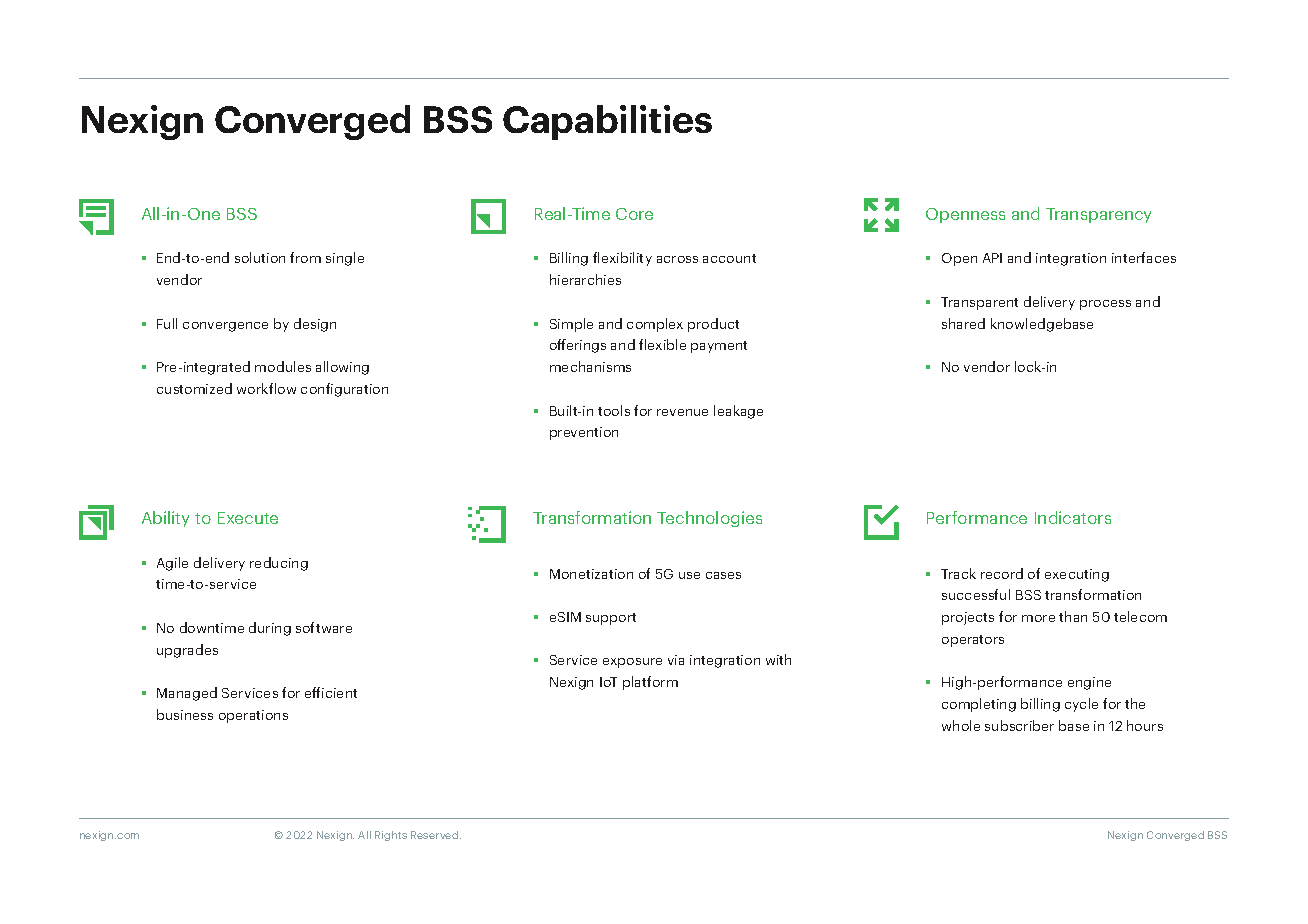  Describe the element at coordinates (391, 836) in the screenshot. I see `Rights` at that location.
